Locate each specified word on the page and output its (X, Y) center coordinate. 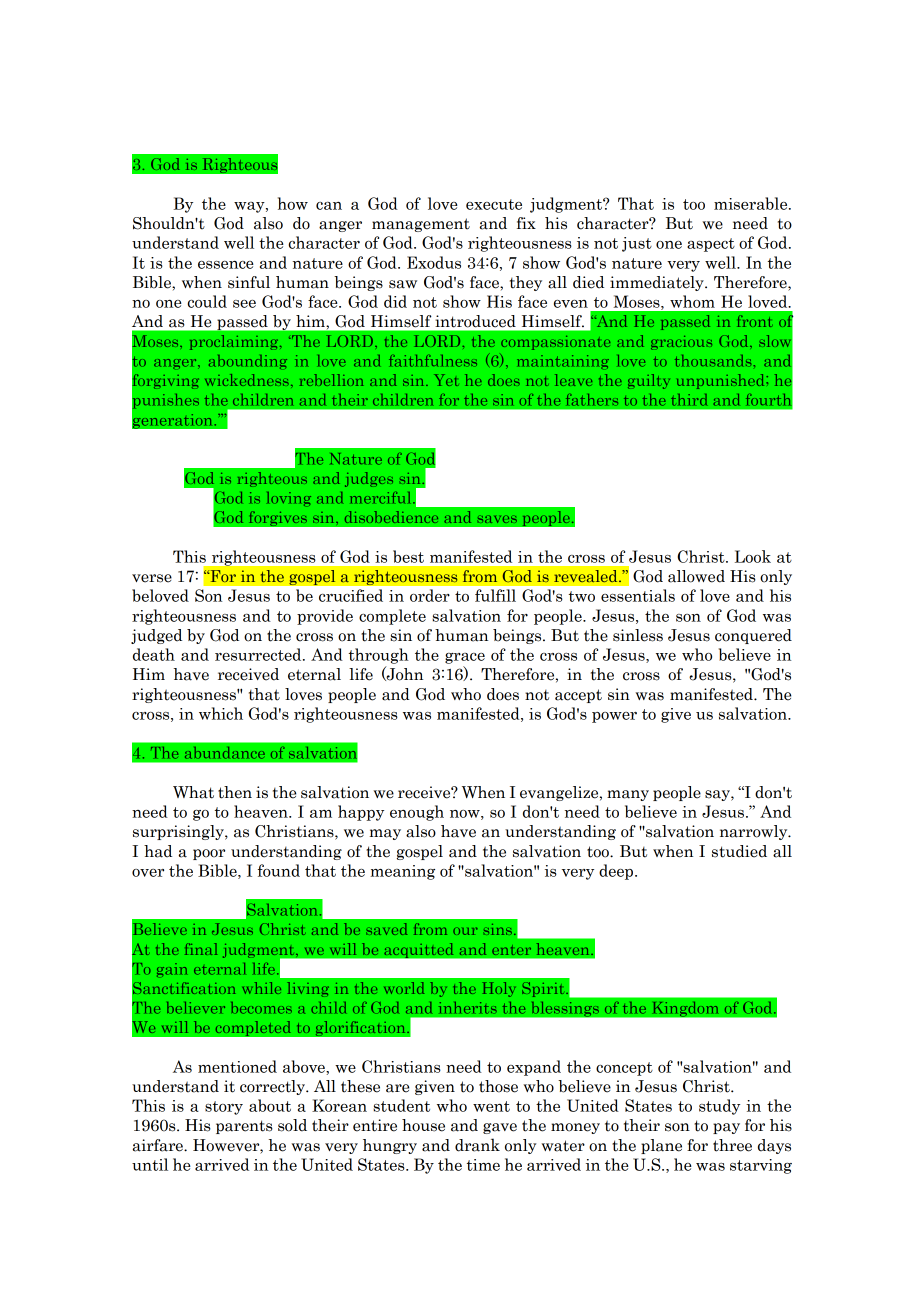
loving (289, 499)
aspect (711, 245)
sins (497, 929)
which (221, 713)
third (689, 400)
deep (617, 872)
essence (226, 265)
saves (497, 519)
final (201, 949)
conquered (753, 636)
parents (244, 1127)
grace (465, 658)
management (421, 225)
